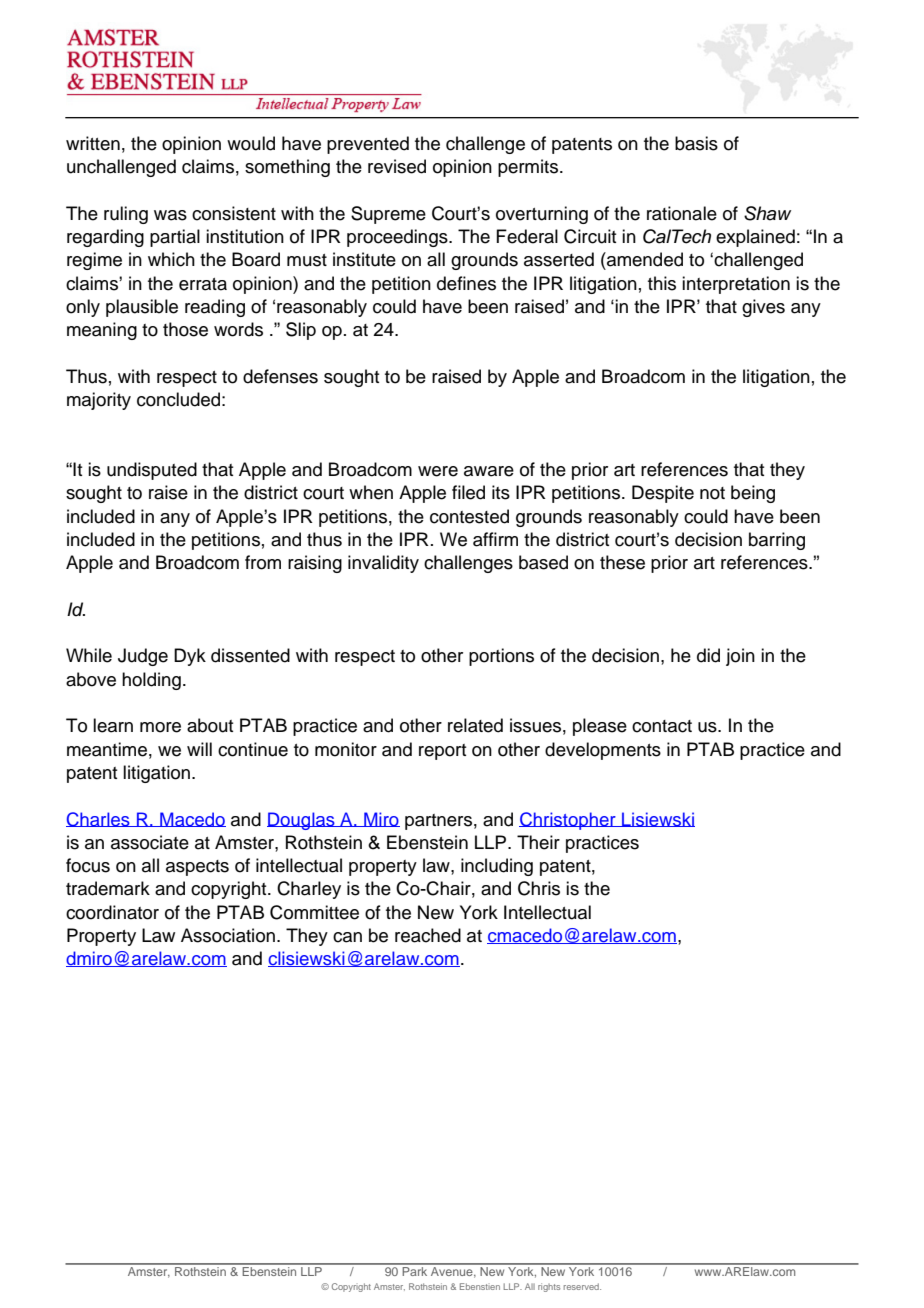 Image resolution: width=924 pixels, height=1308 pixels. Describe the element at coordinates (397, 166) in the image. I see `revised` at that location.
